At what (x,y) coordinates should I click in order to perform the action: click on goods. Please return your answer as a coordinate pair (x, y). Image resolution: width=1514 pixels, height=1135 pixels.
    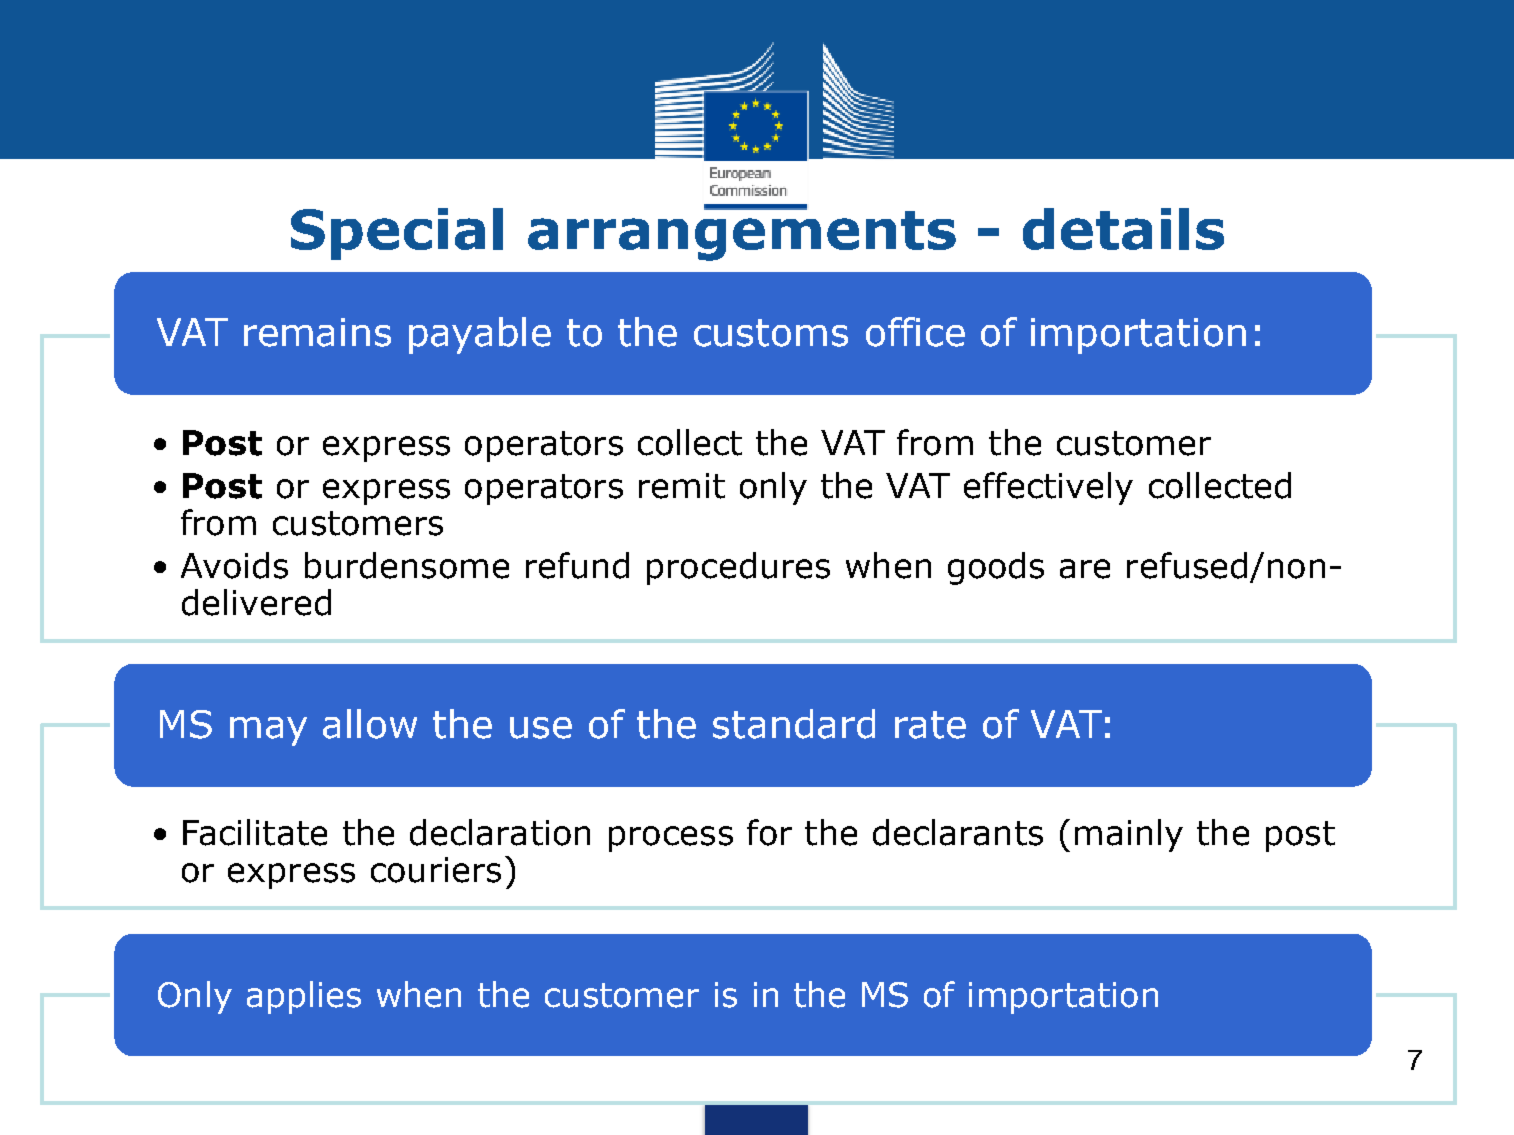
    Looking at the image, I should click on (996, 568).
